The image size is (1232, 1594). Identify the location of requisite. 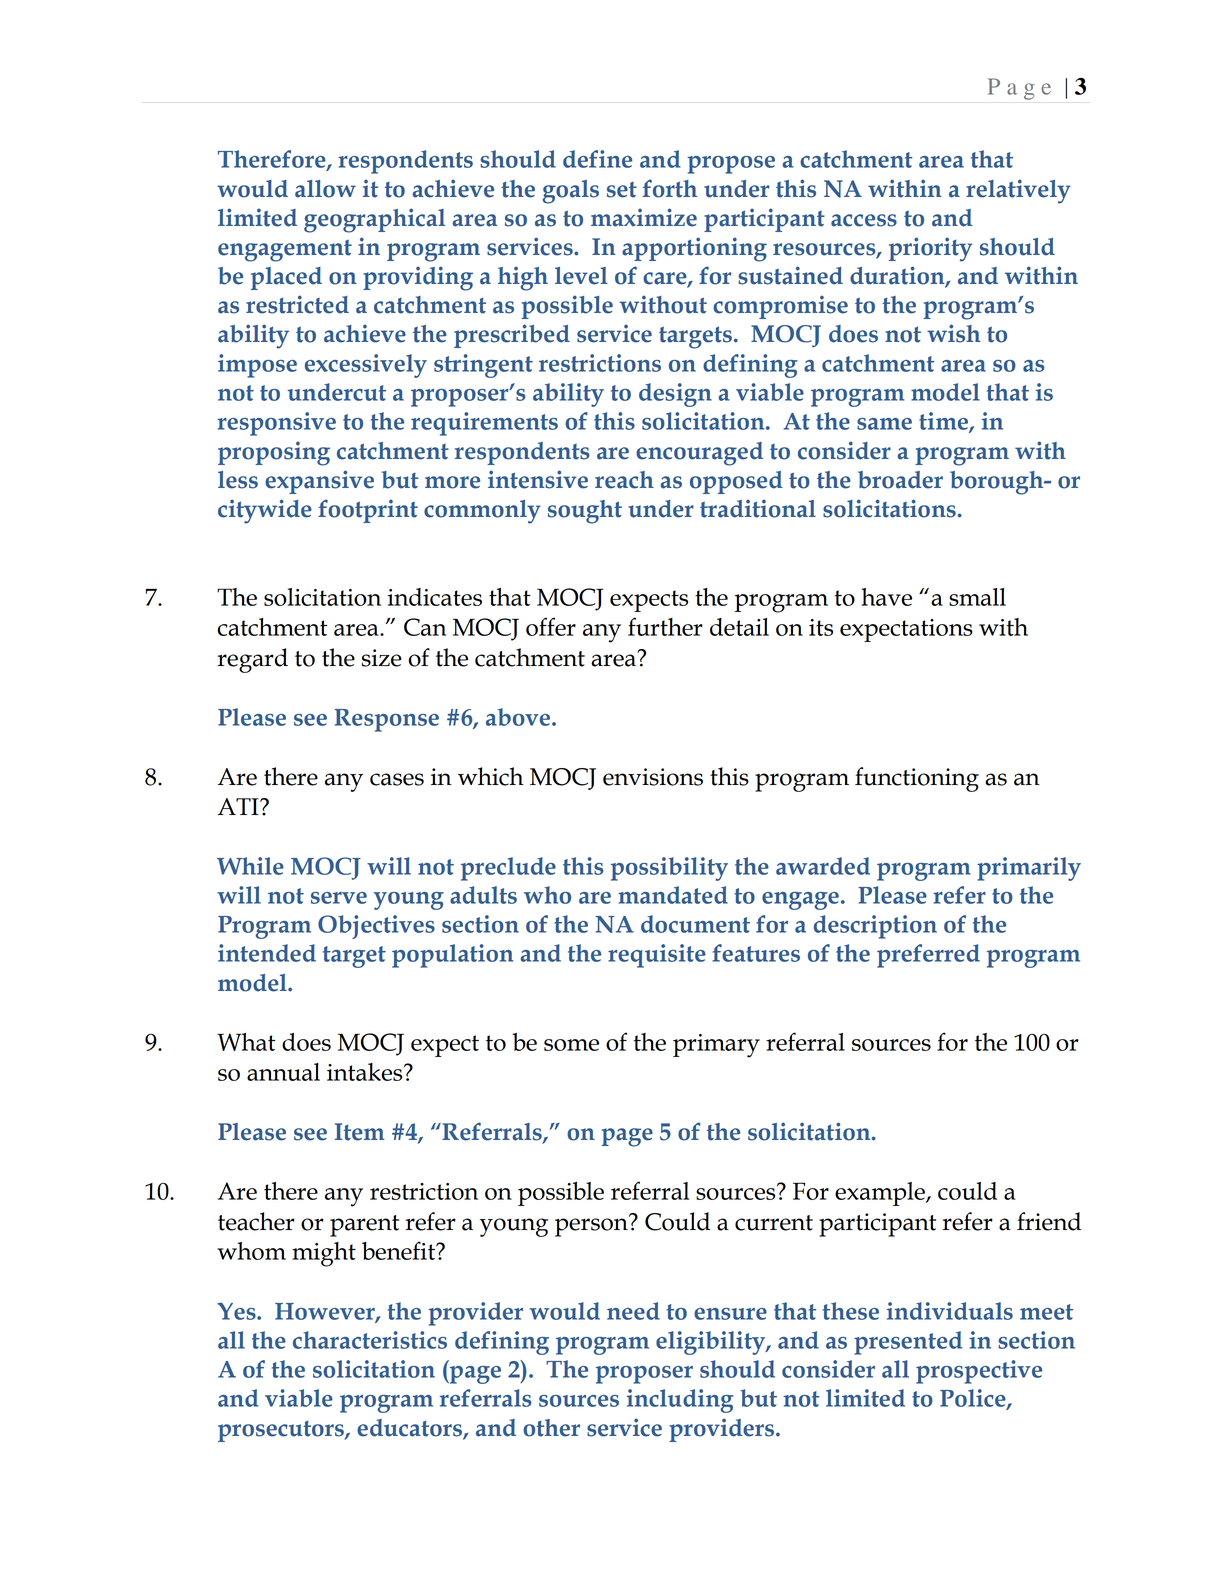
(657, 956).
